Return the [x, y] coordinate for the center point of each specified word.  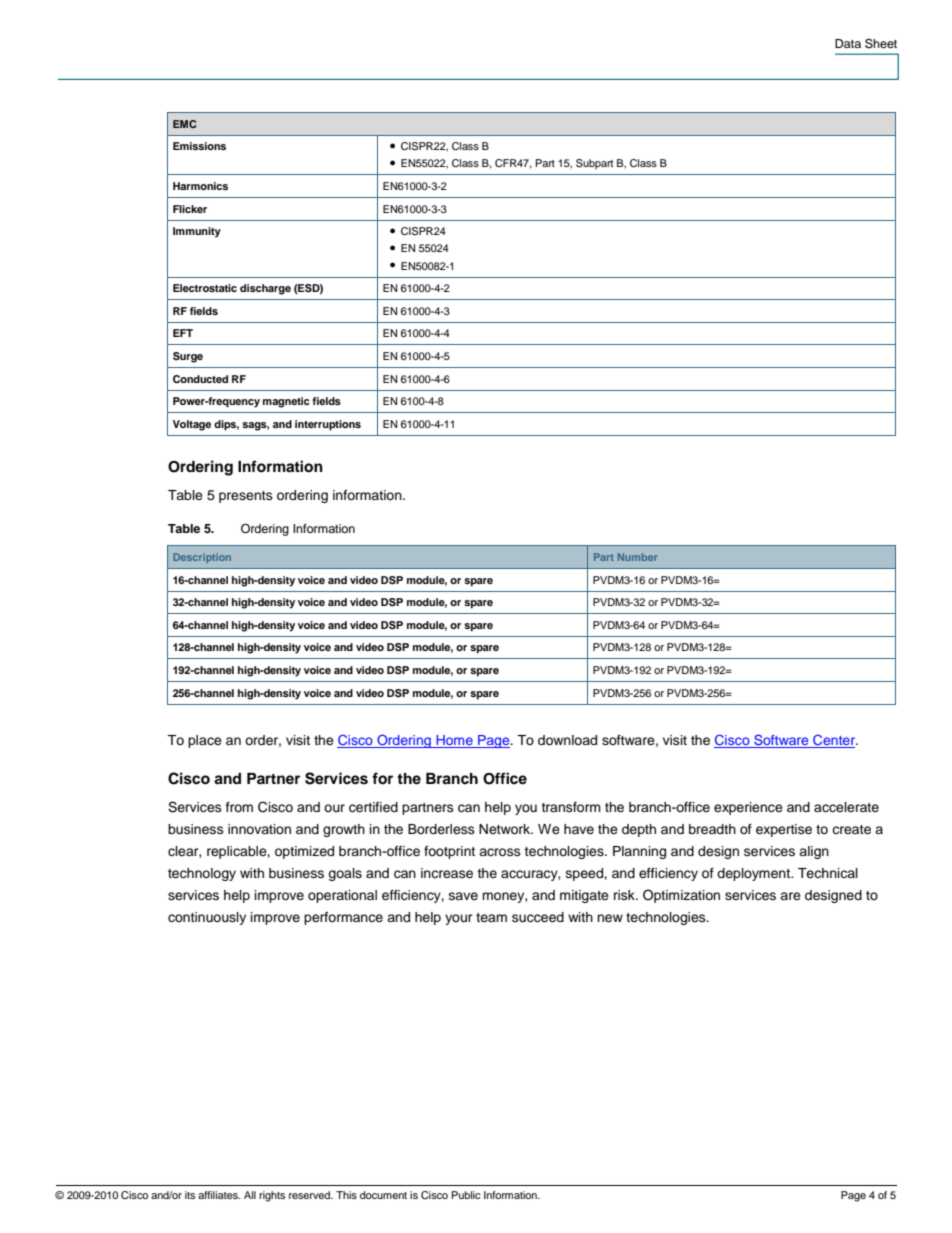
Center [834, 741]
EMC [184, 124]
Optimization [681, 896]
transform [571, 807]
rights [272, 1196]
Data [848, 43]
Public [466, 1195]
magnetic [286, 402]
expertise [784, 830]
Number [638, 557]
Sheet [881, 43]
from [239, 807]
